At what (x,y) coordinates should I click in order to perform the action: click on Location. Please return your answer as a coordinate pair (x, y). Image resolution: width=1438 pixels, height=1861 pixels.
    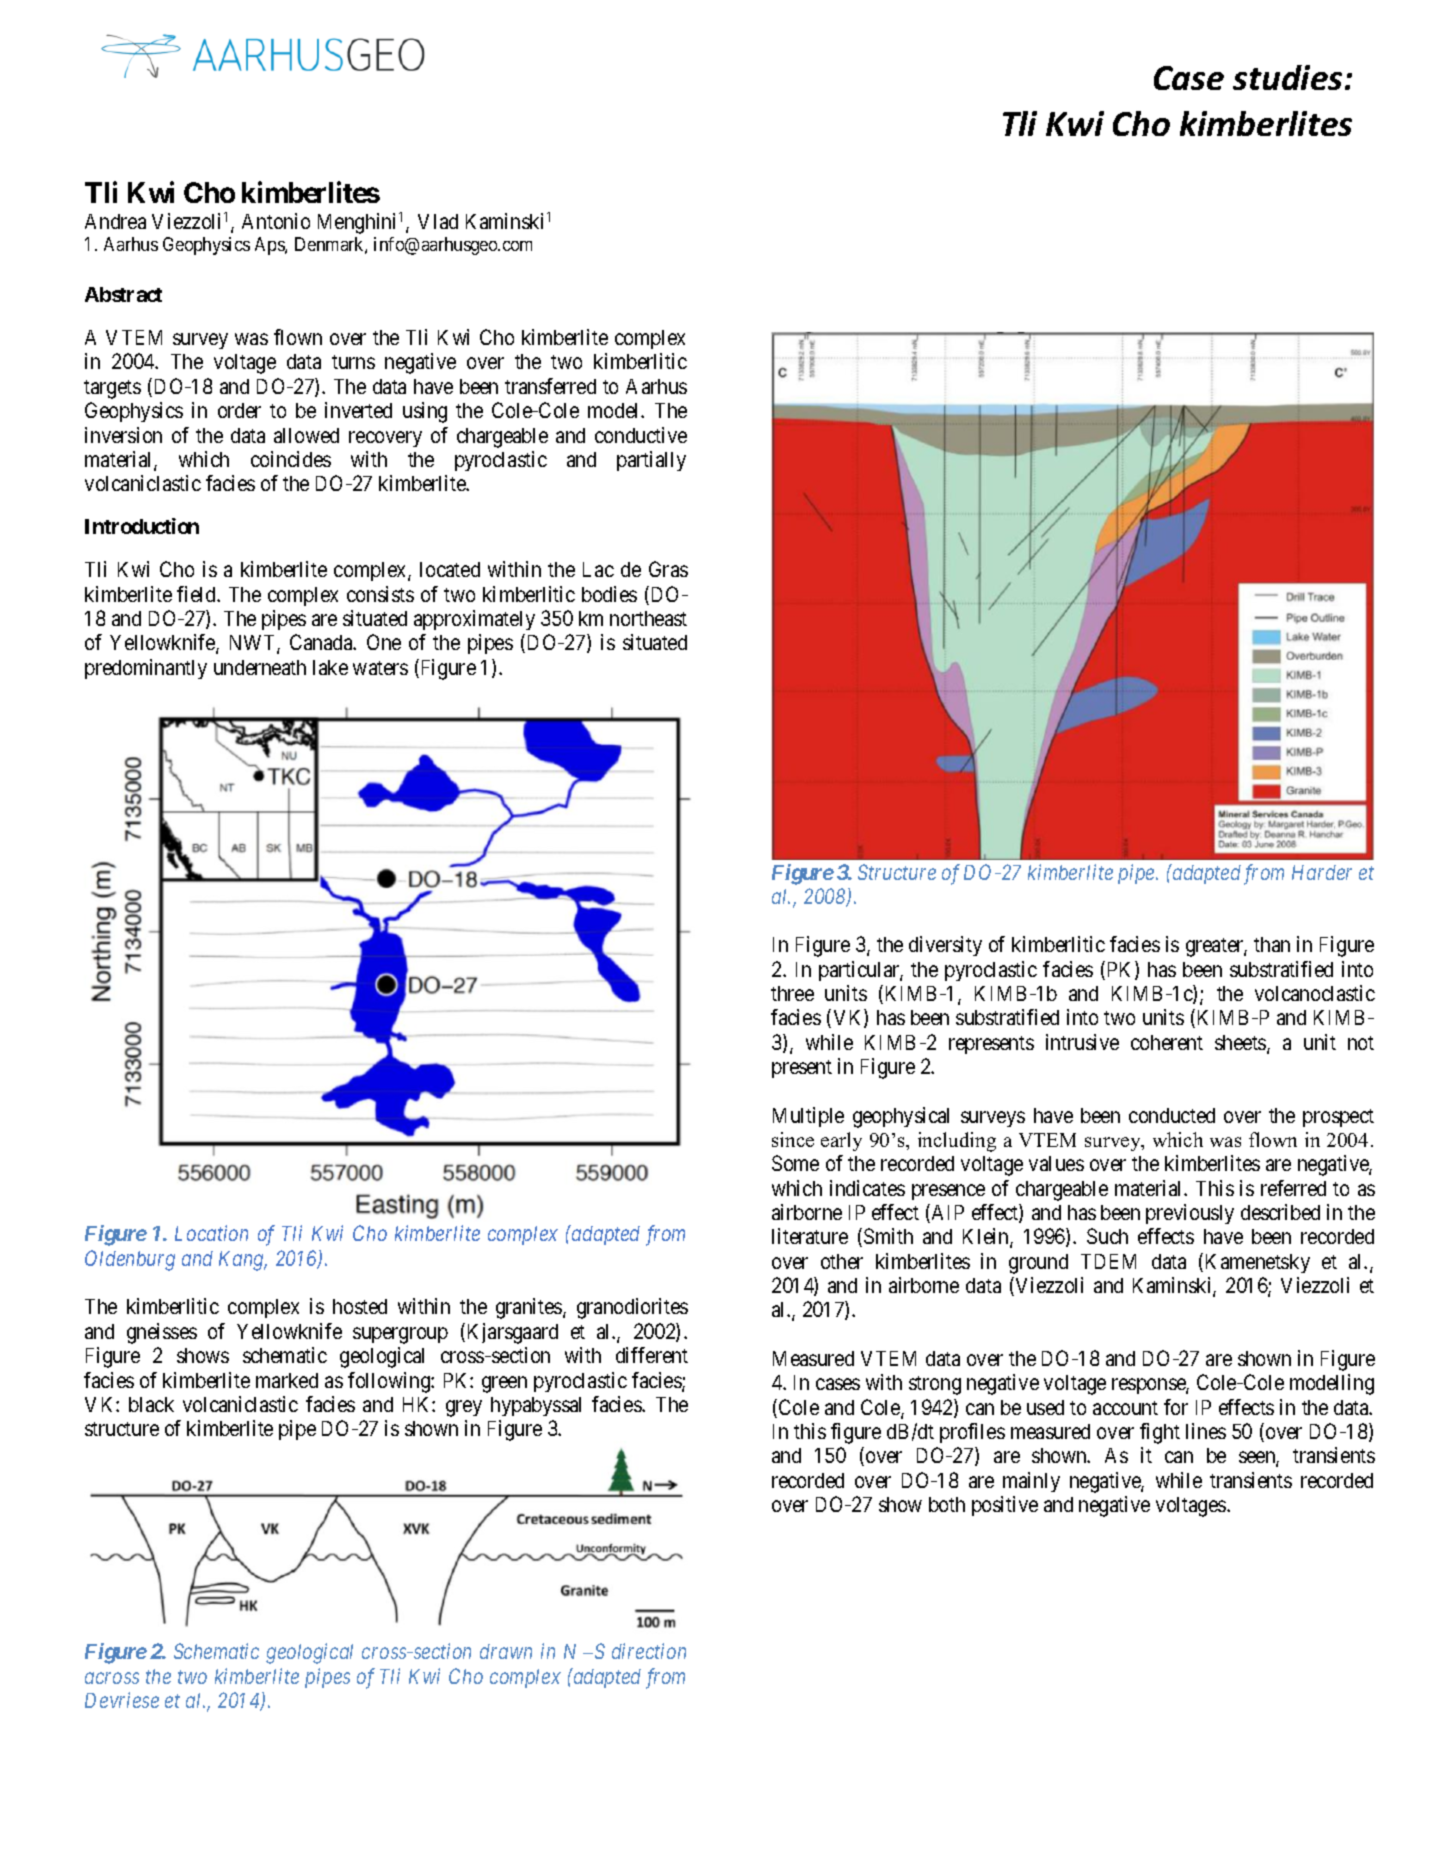
    Looking at the image, I should click on (211, 1233).
